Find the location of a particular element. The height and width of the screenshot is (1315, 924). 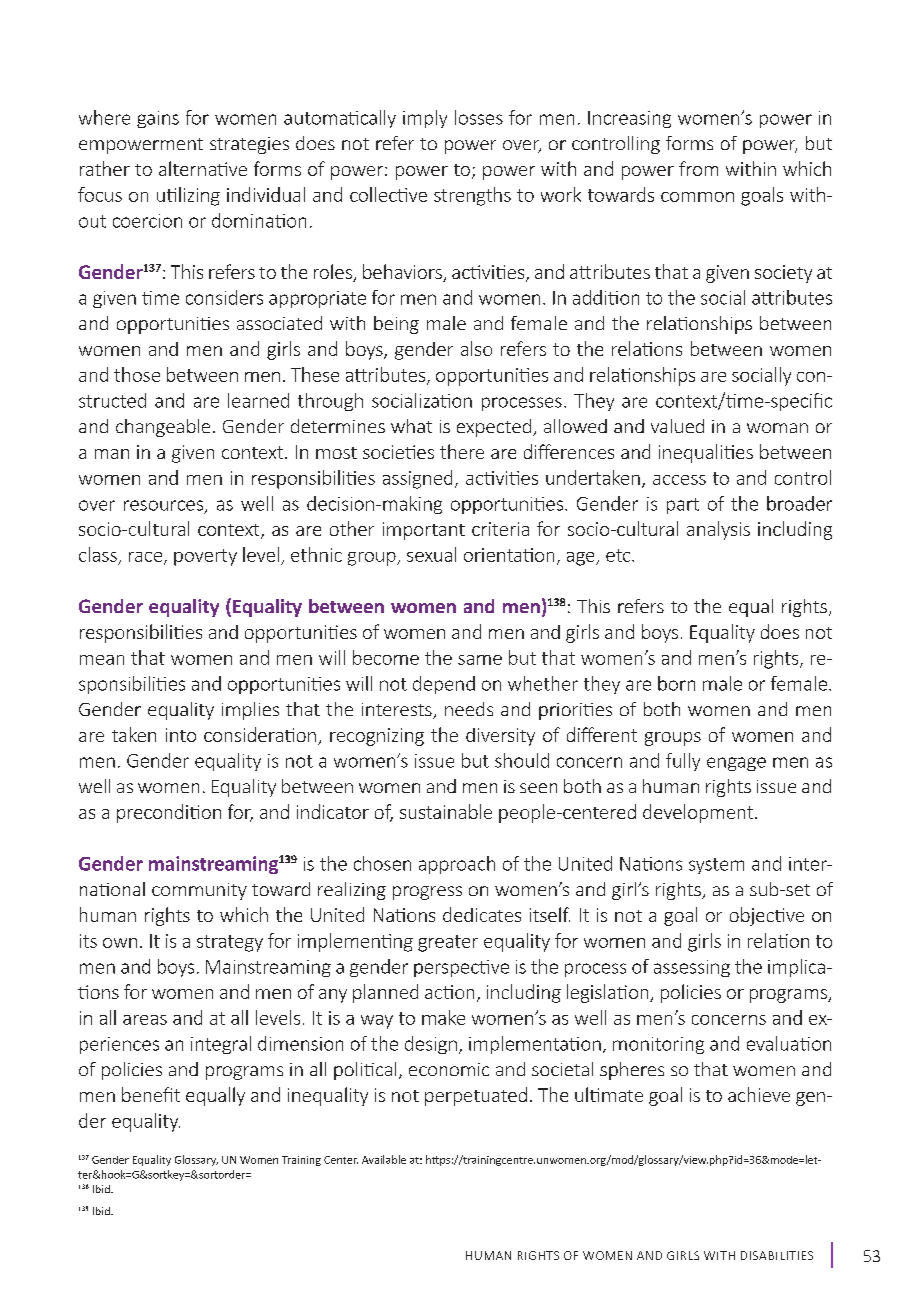

imply is located at coordinates (425, 119).
